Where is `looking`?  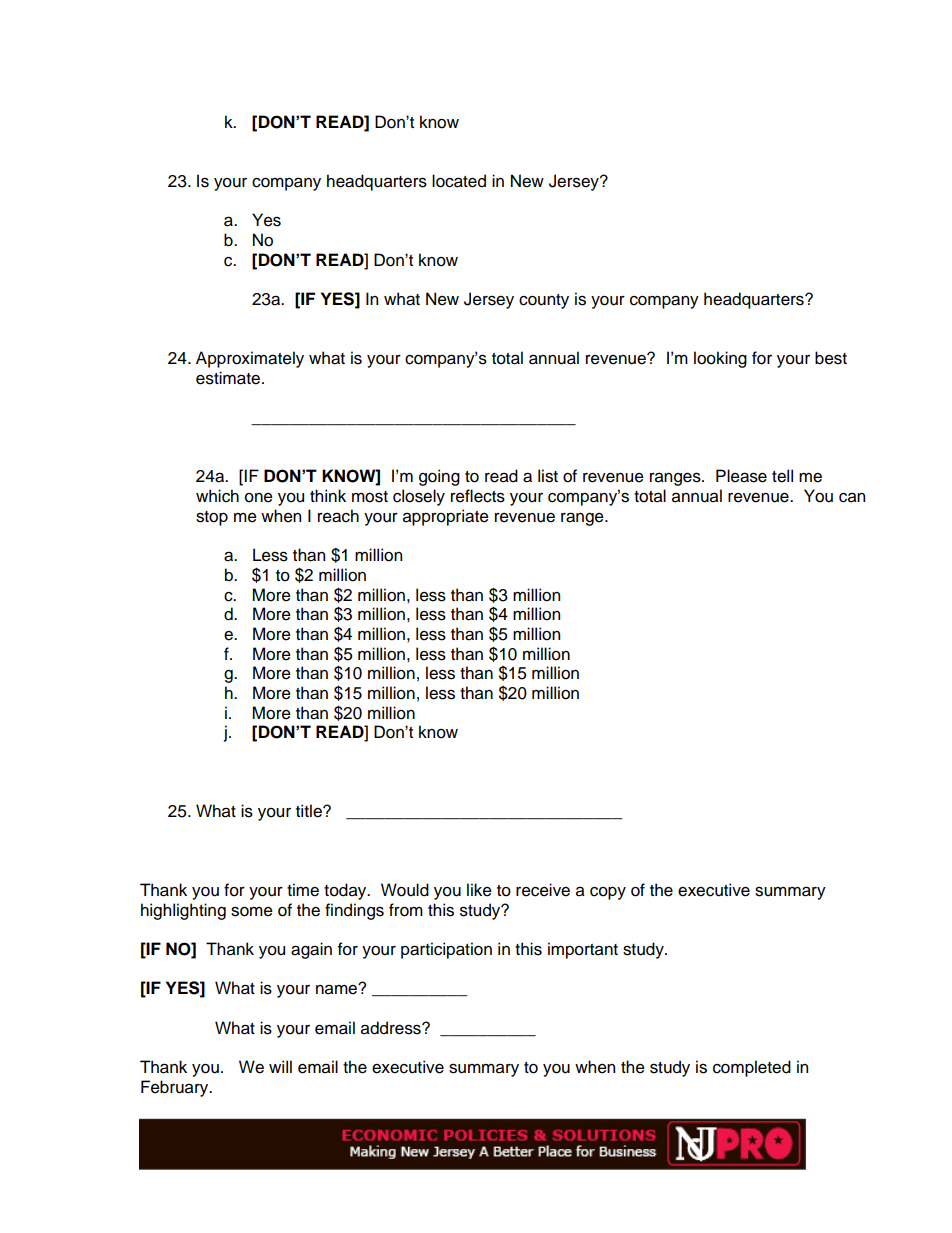
looking is located at coordinates (720, 359).
